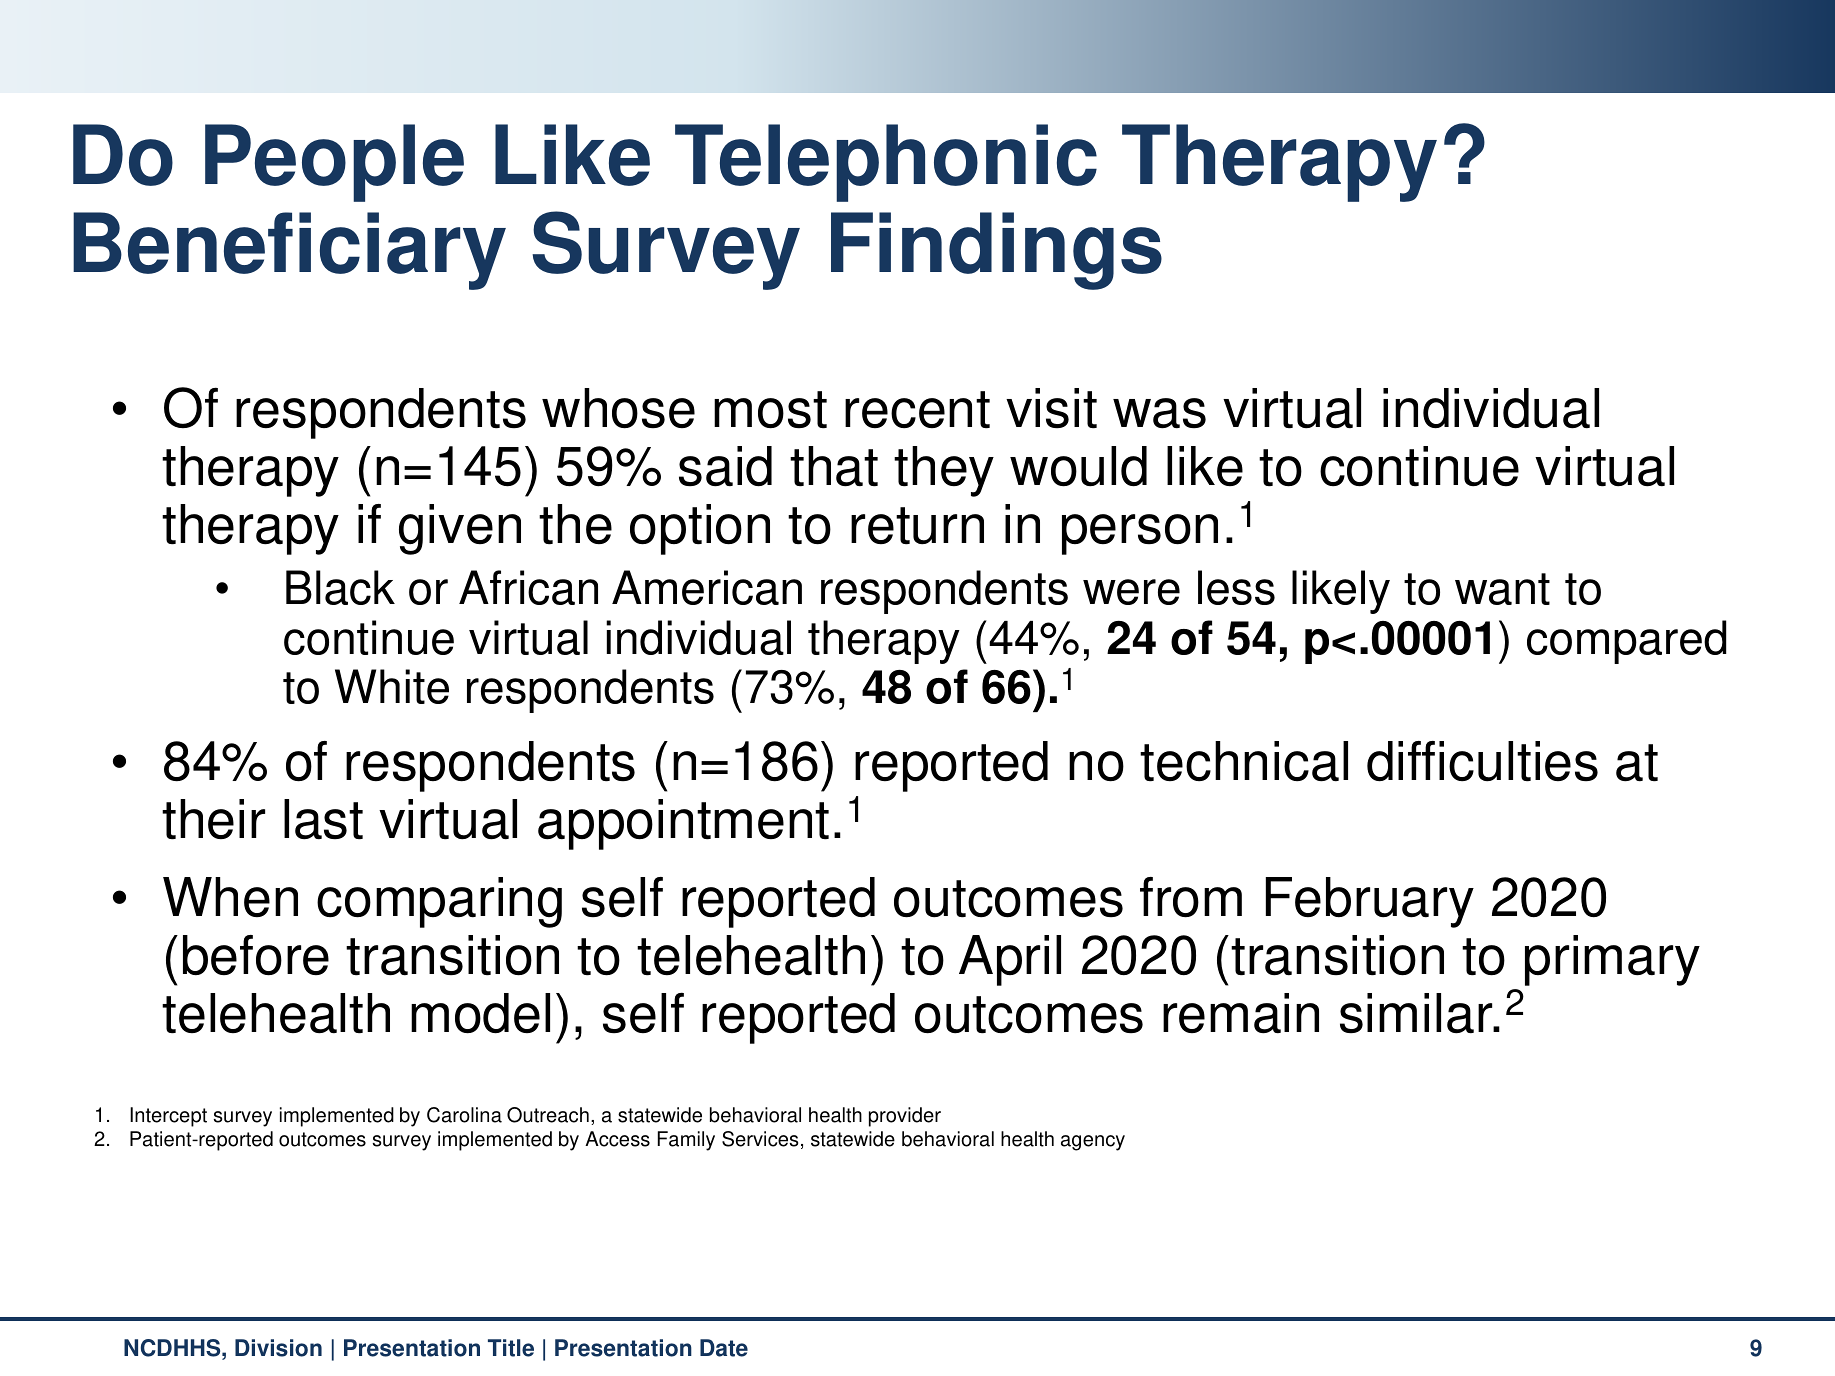  What do you see at coordinates (905, 1117) in the image?
I see `provider` at bounding box center [905, 1117].
